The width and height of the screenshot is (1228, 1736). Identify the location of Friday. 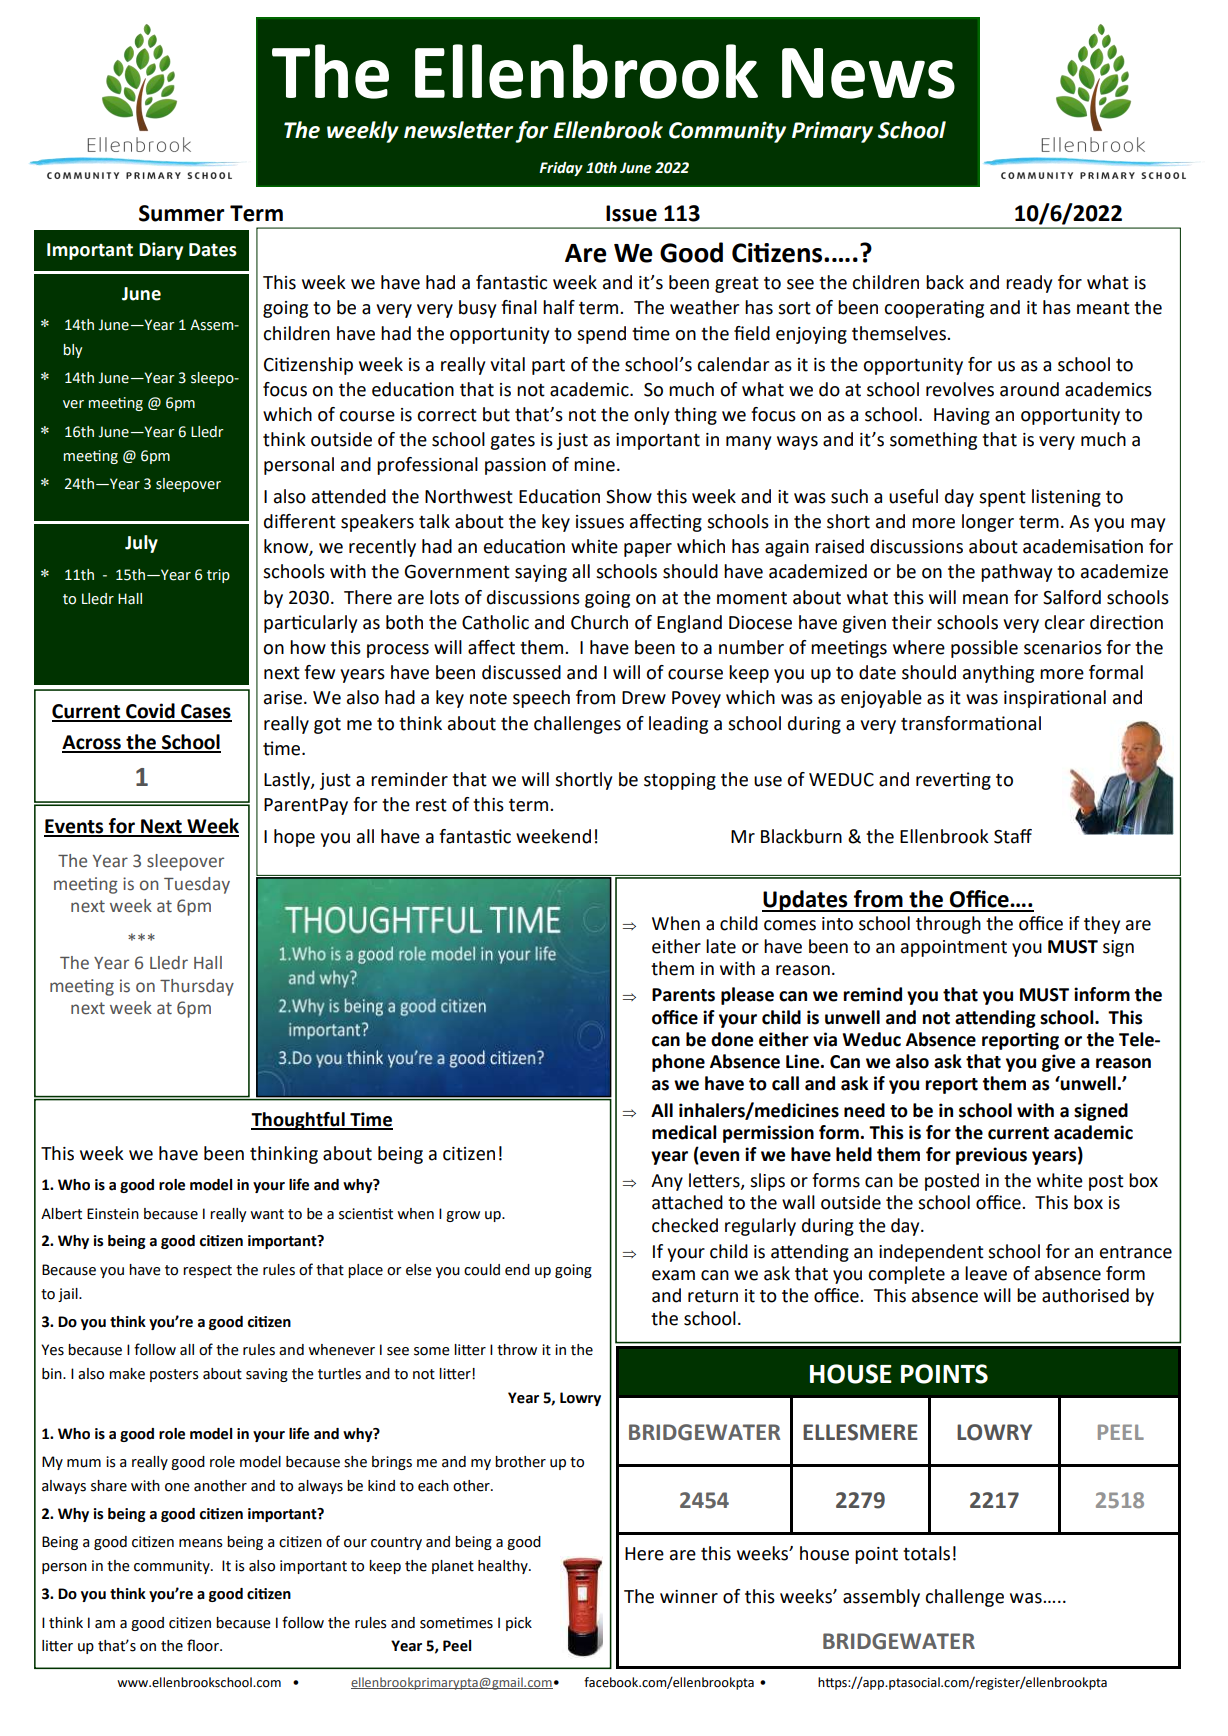
(561, 169).
